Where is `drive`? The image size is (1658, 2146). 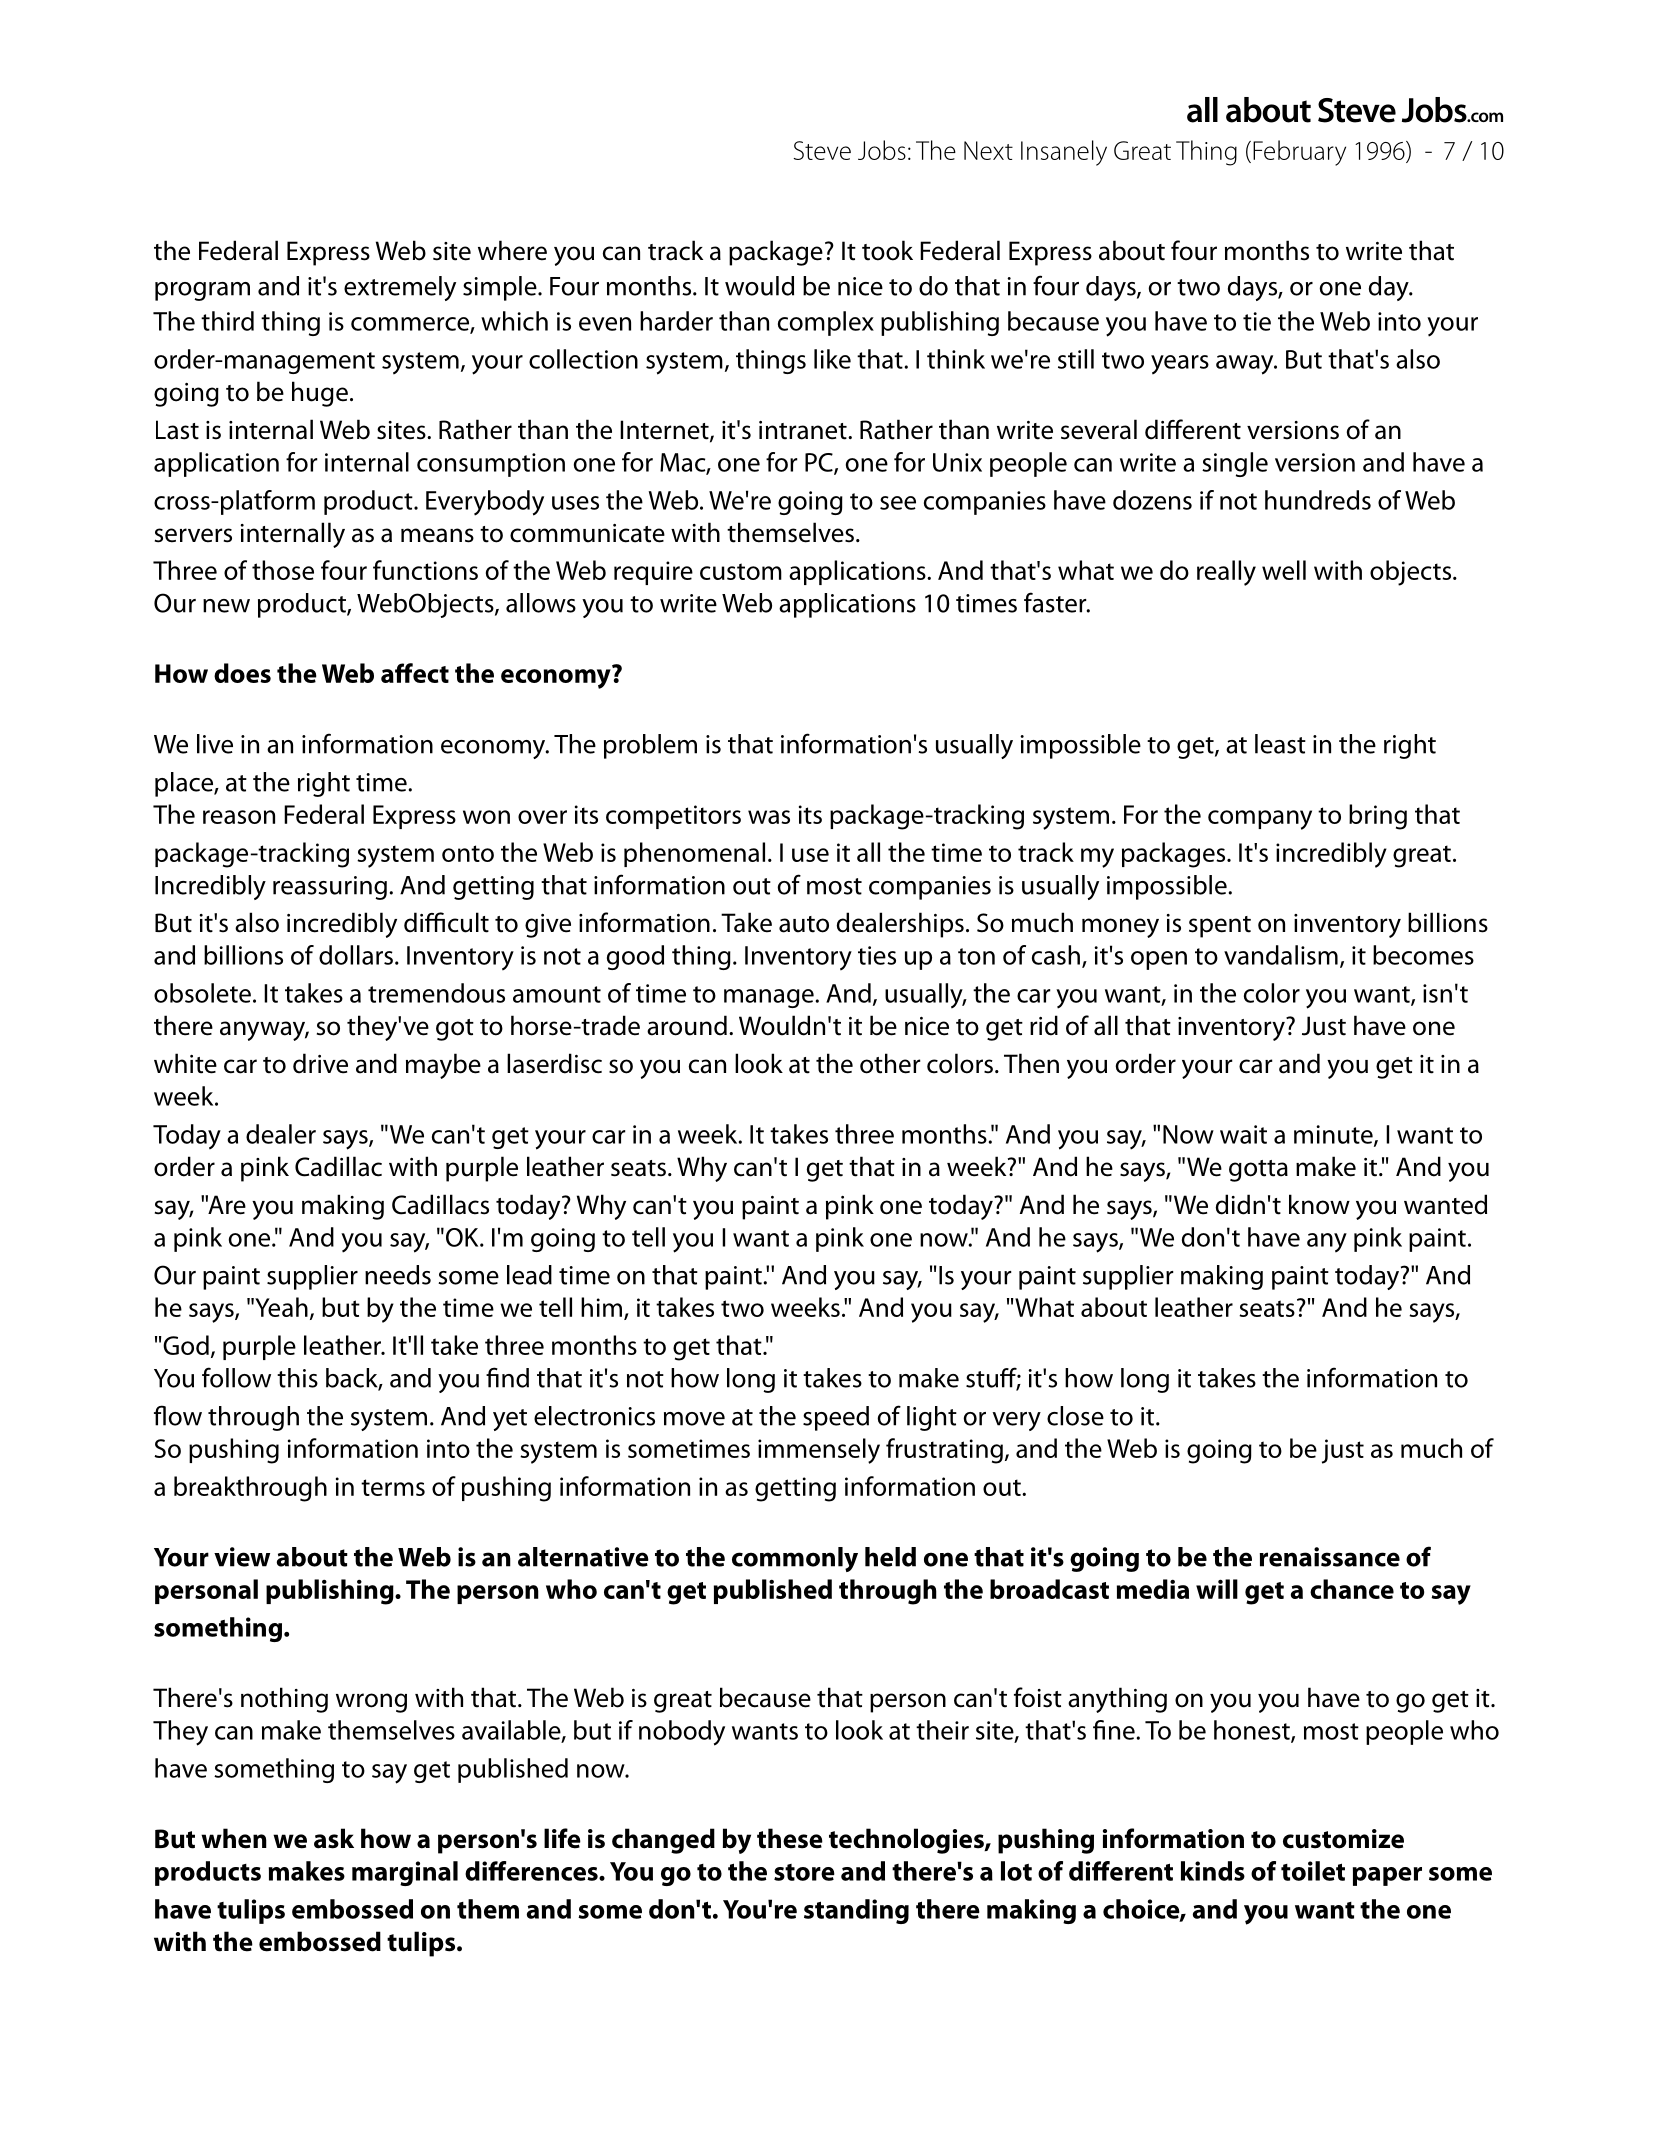 drive is located at coordinates (320, 1063).
